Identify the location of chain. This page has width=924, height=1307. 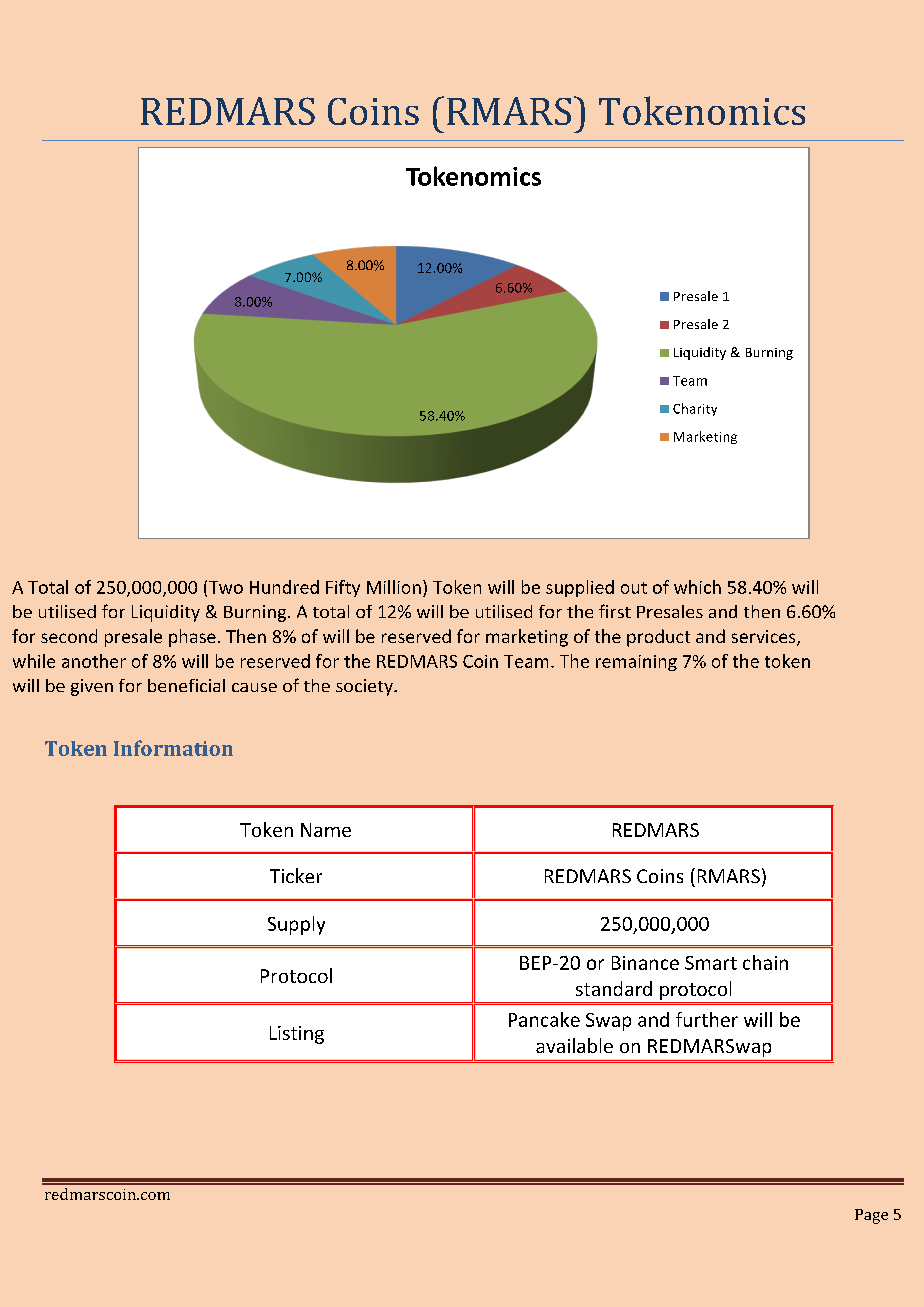
(765, 962).
